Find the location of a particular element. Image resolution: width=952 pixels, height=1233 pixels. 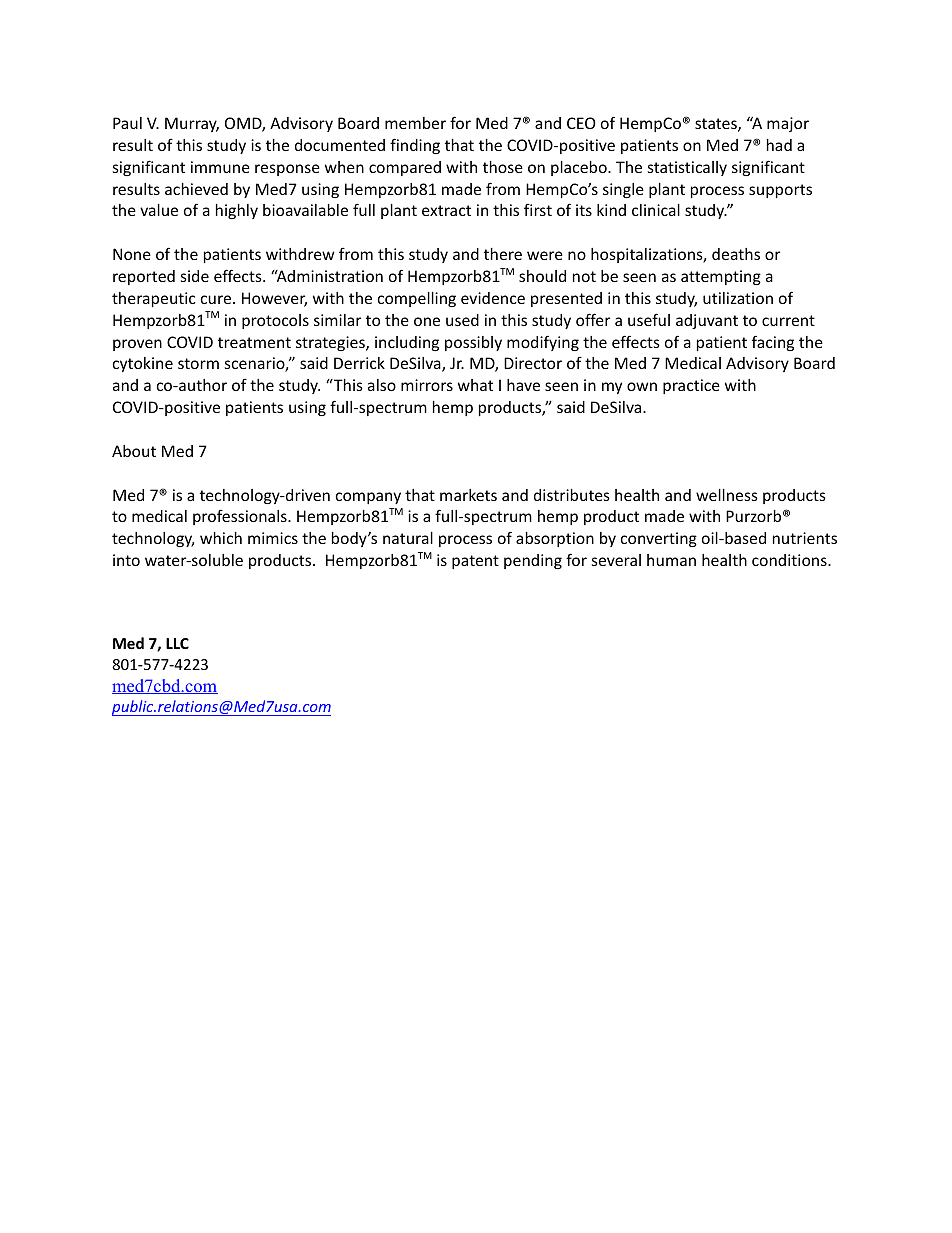

practice is located at coordinates (691, 386).
